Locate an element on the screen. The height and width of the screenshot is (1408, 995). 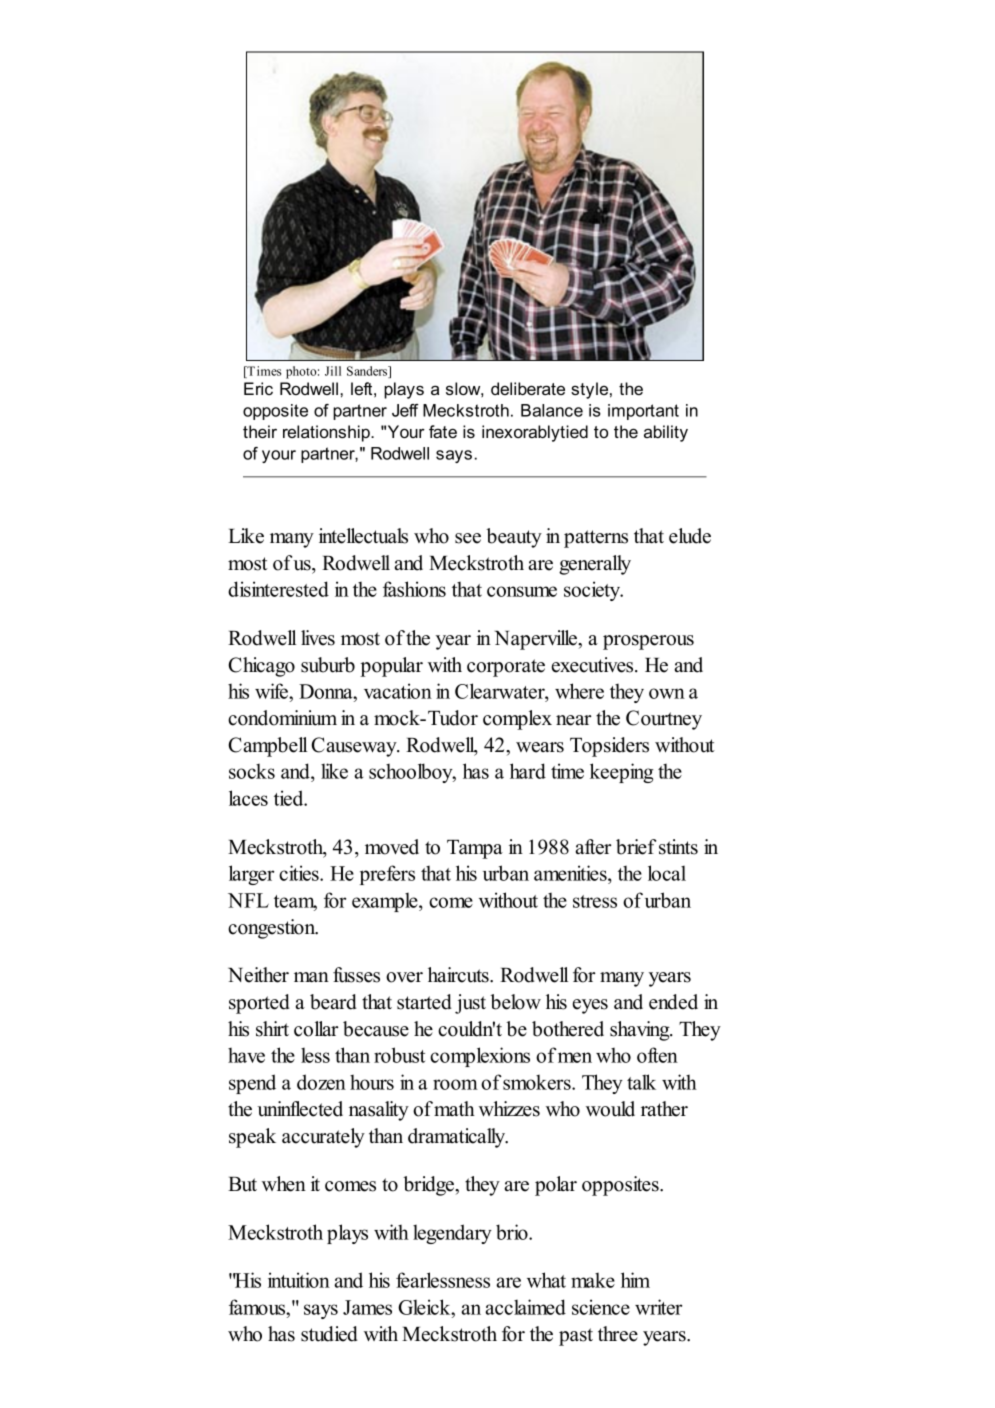
brief is located at coordinates (636, 847).
